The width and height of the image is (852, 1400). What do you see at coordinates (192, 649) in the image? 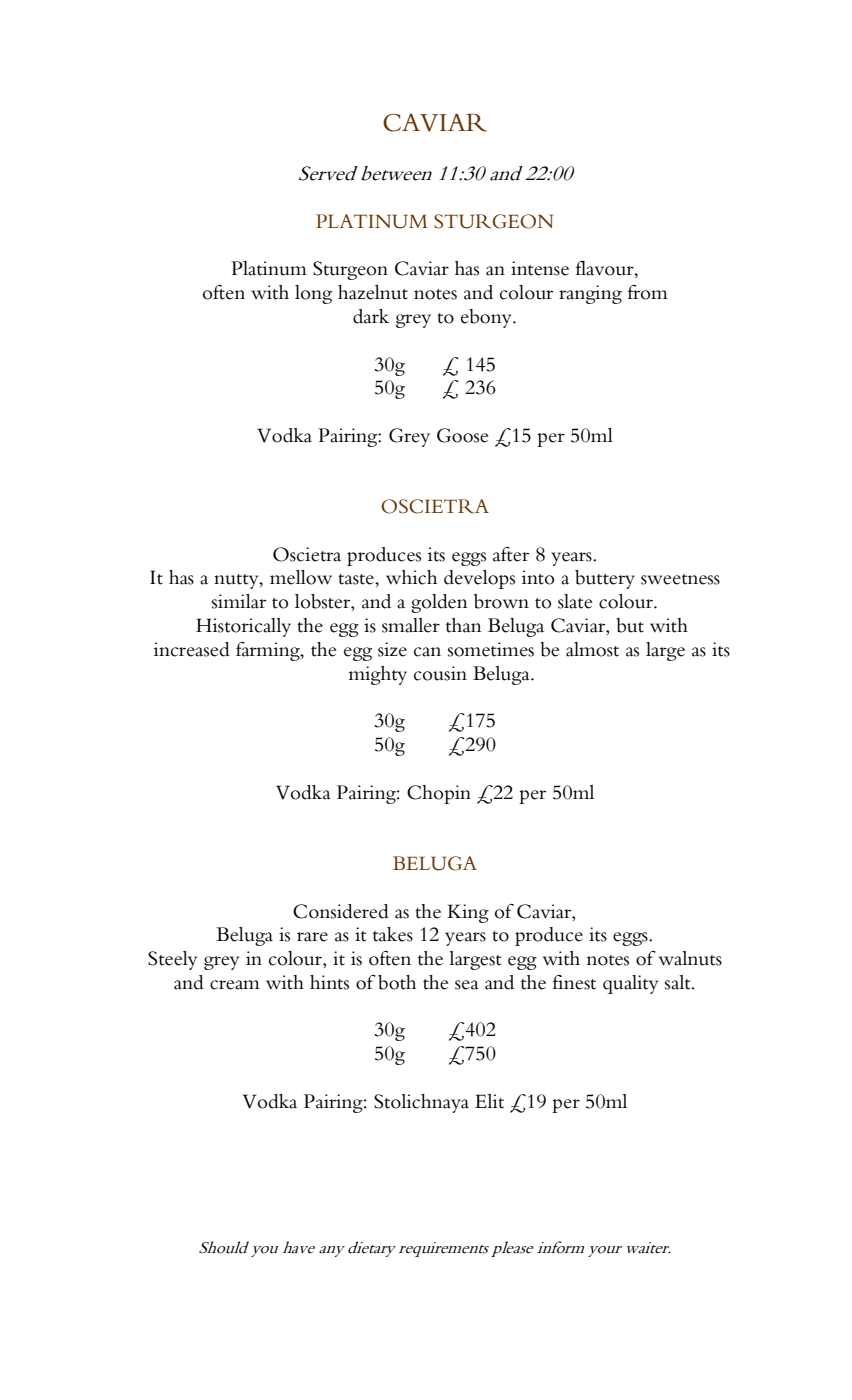
I see `increased` at bounding box center [192, 649].
